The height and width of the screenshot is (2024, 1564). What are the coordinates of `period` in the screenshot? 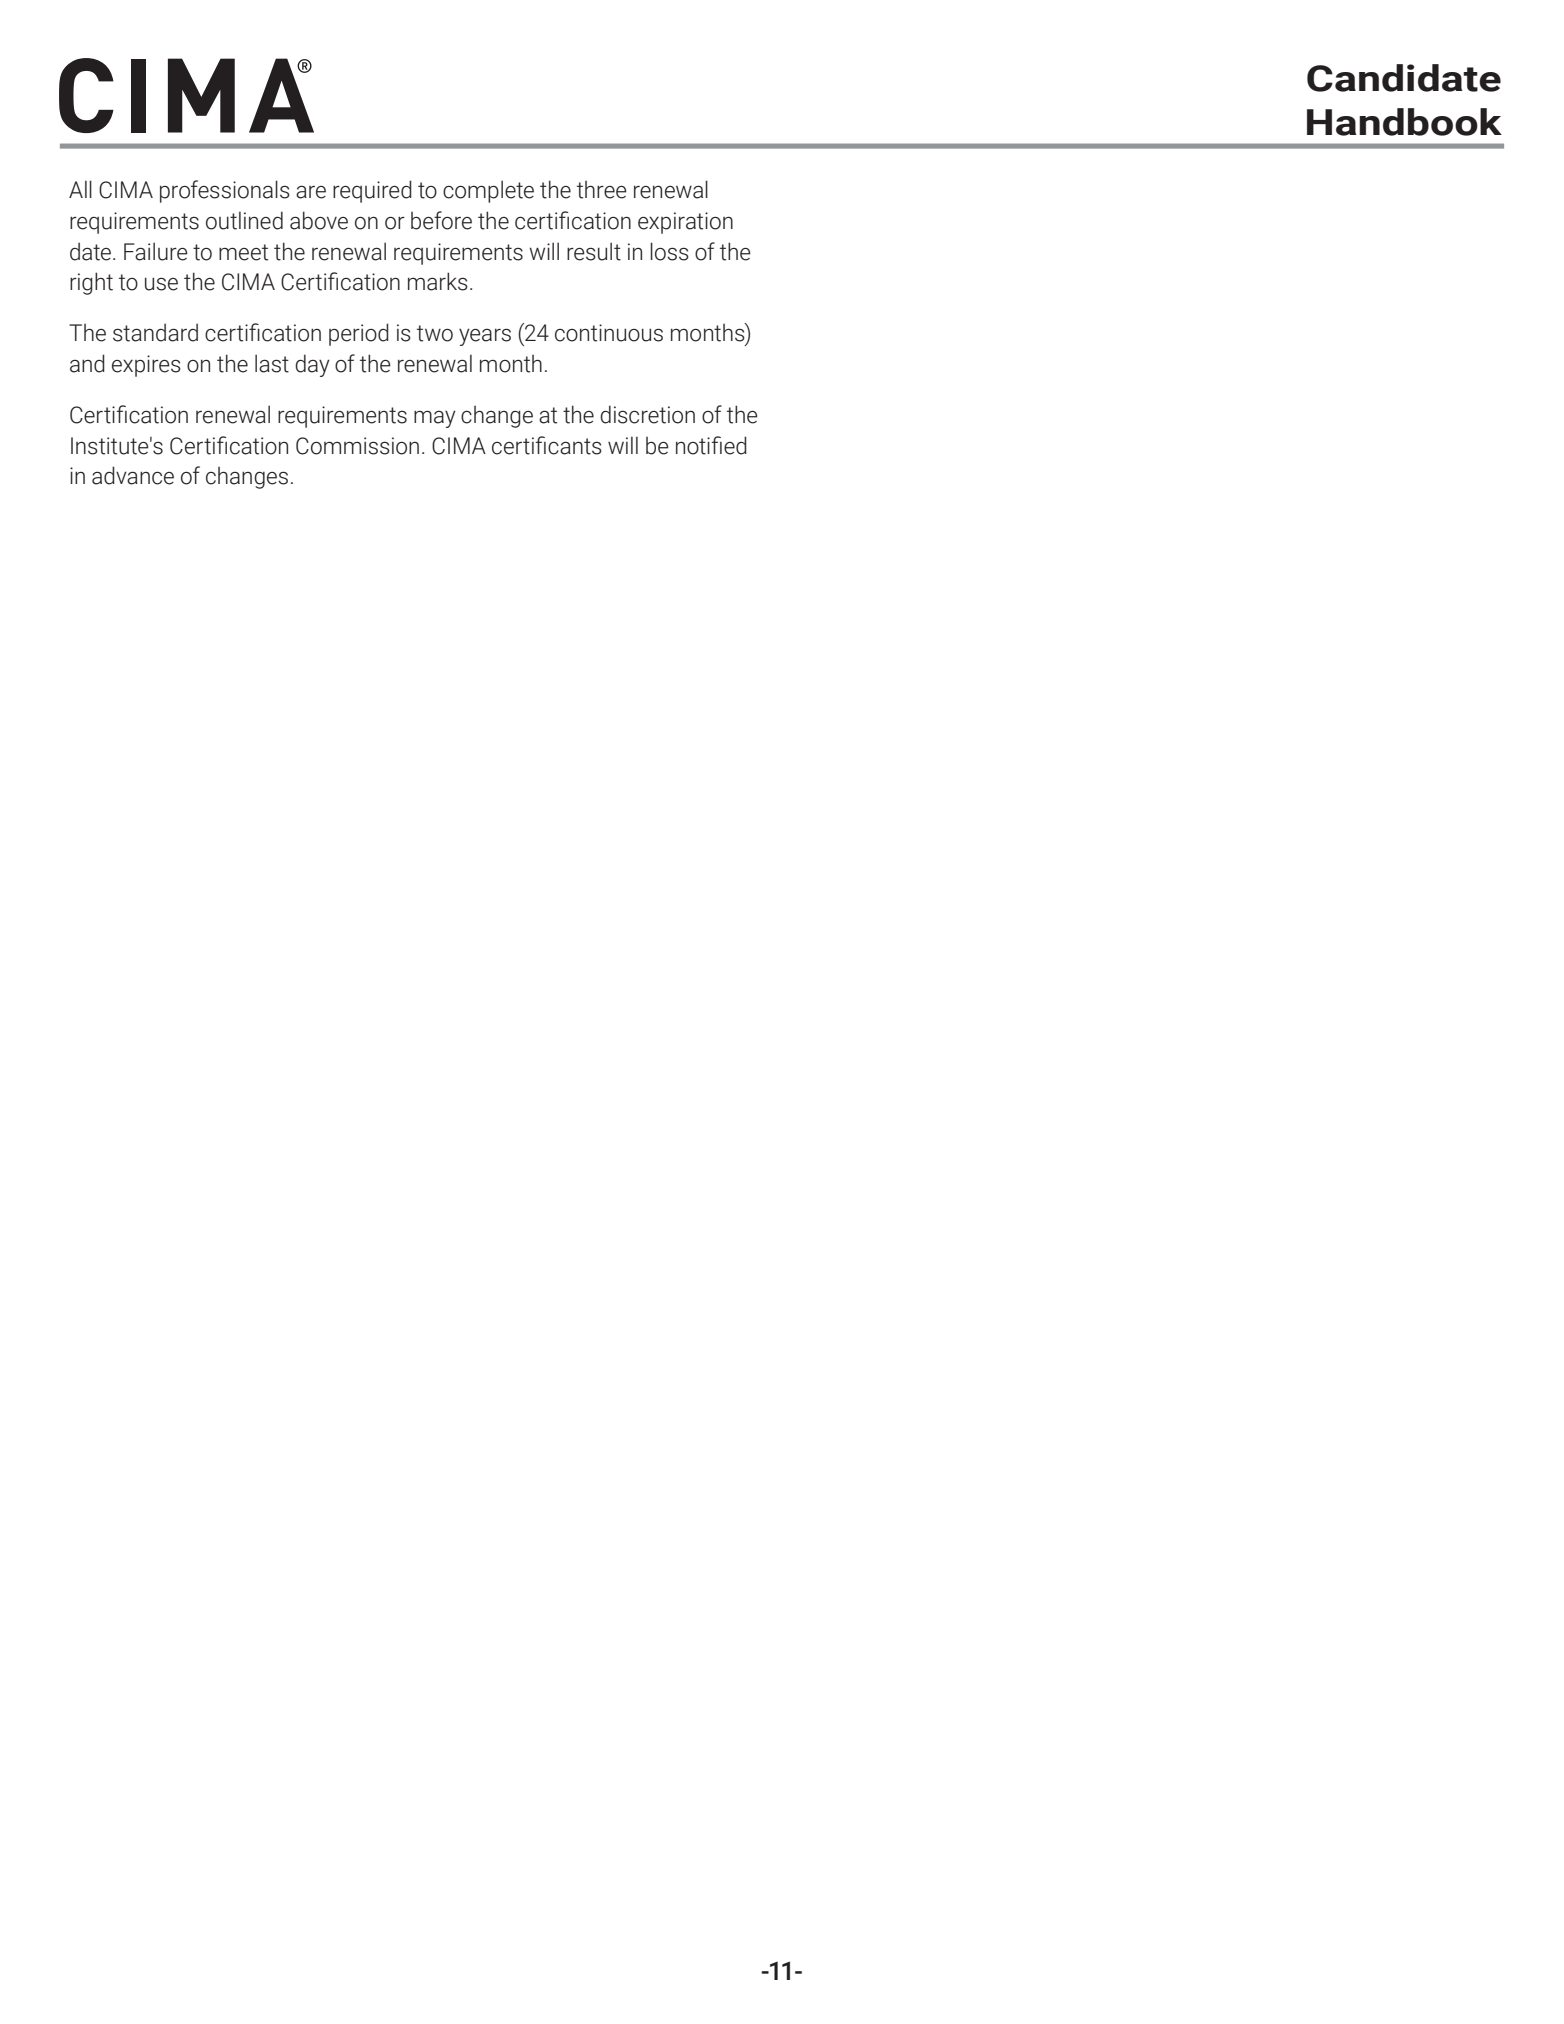 It's located at (359, 334).
